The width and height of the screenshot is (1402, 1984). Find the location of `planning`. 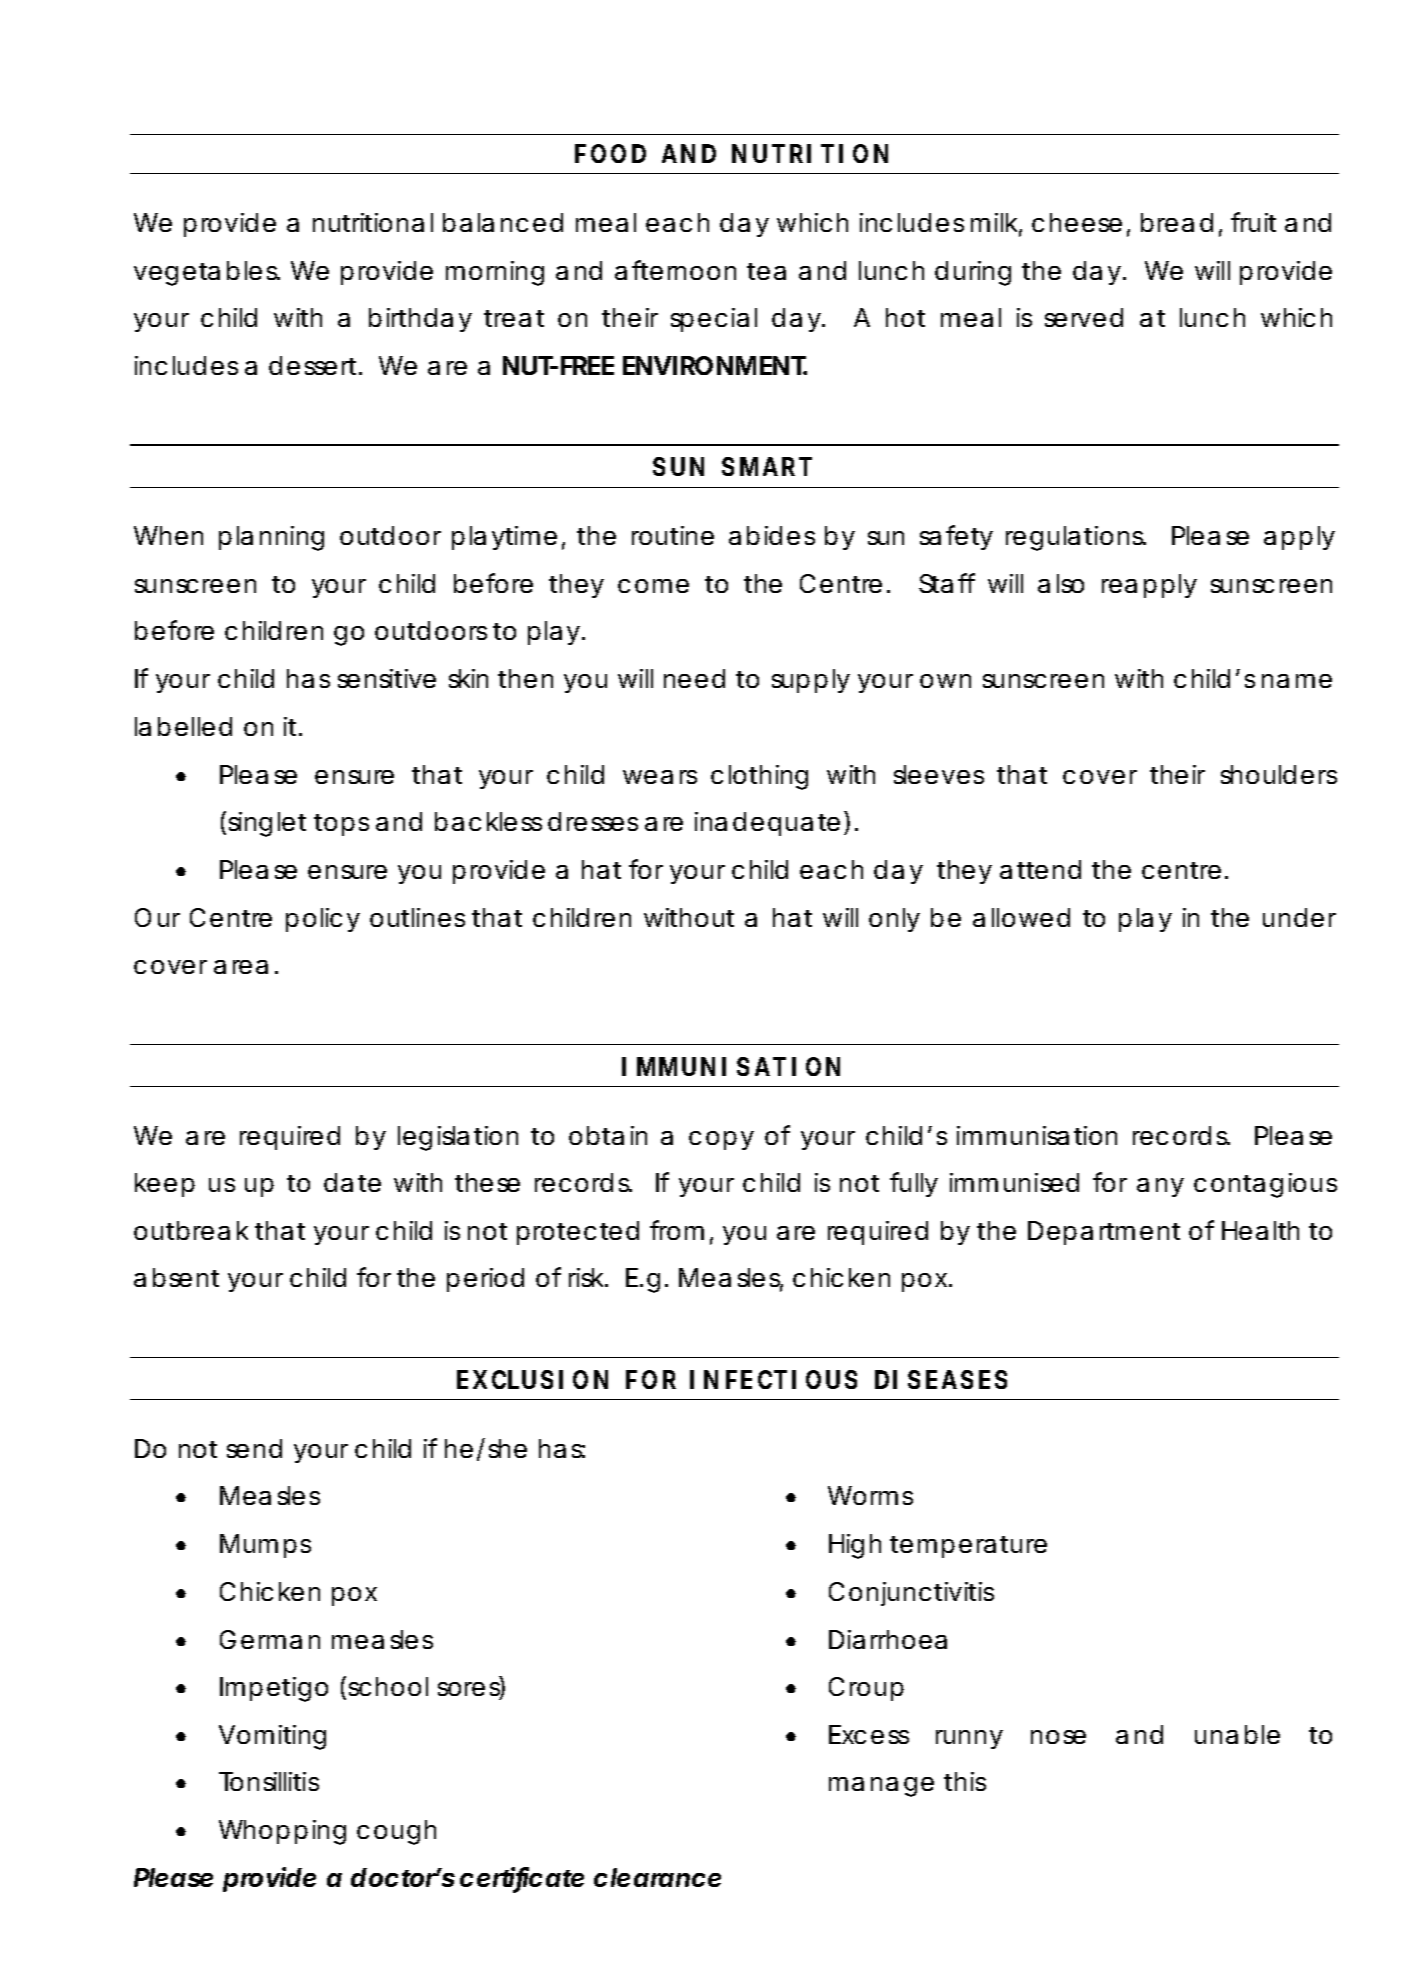

planning is located at coordinates (271, 538).
